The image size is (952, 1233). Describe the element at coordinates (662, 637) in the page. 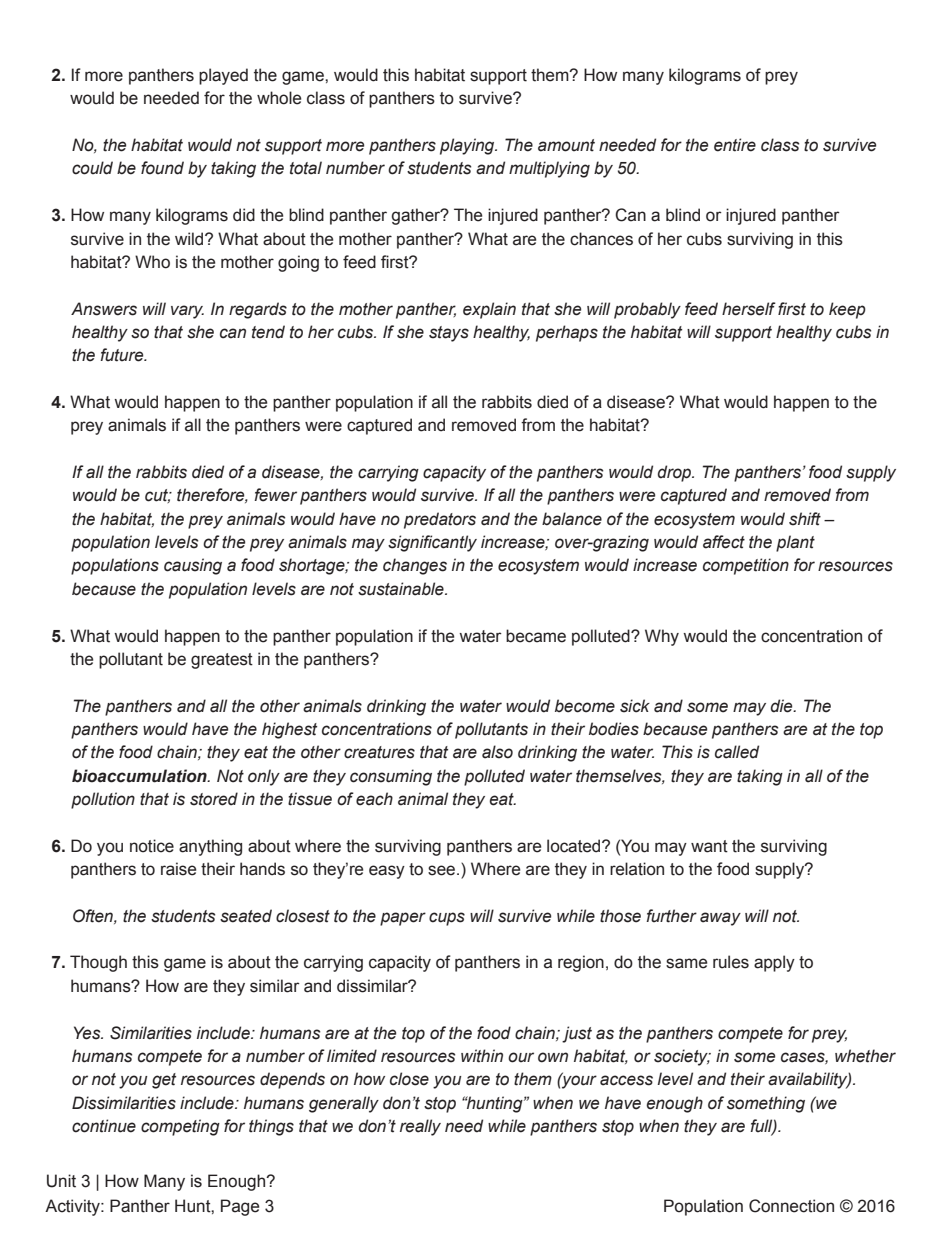

I see `Why` at that location.
